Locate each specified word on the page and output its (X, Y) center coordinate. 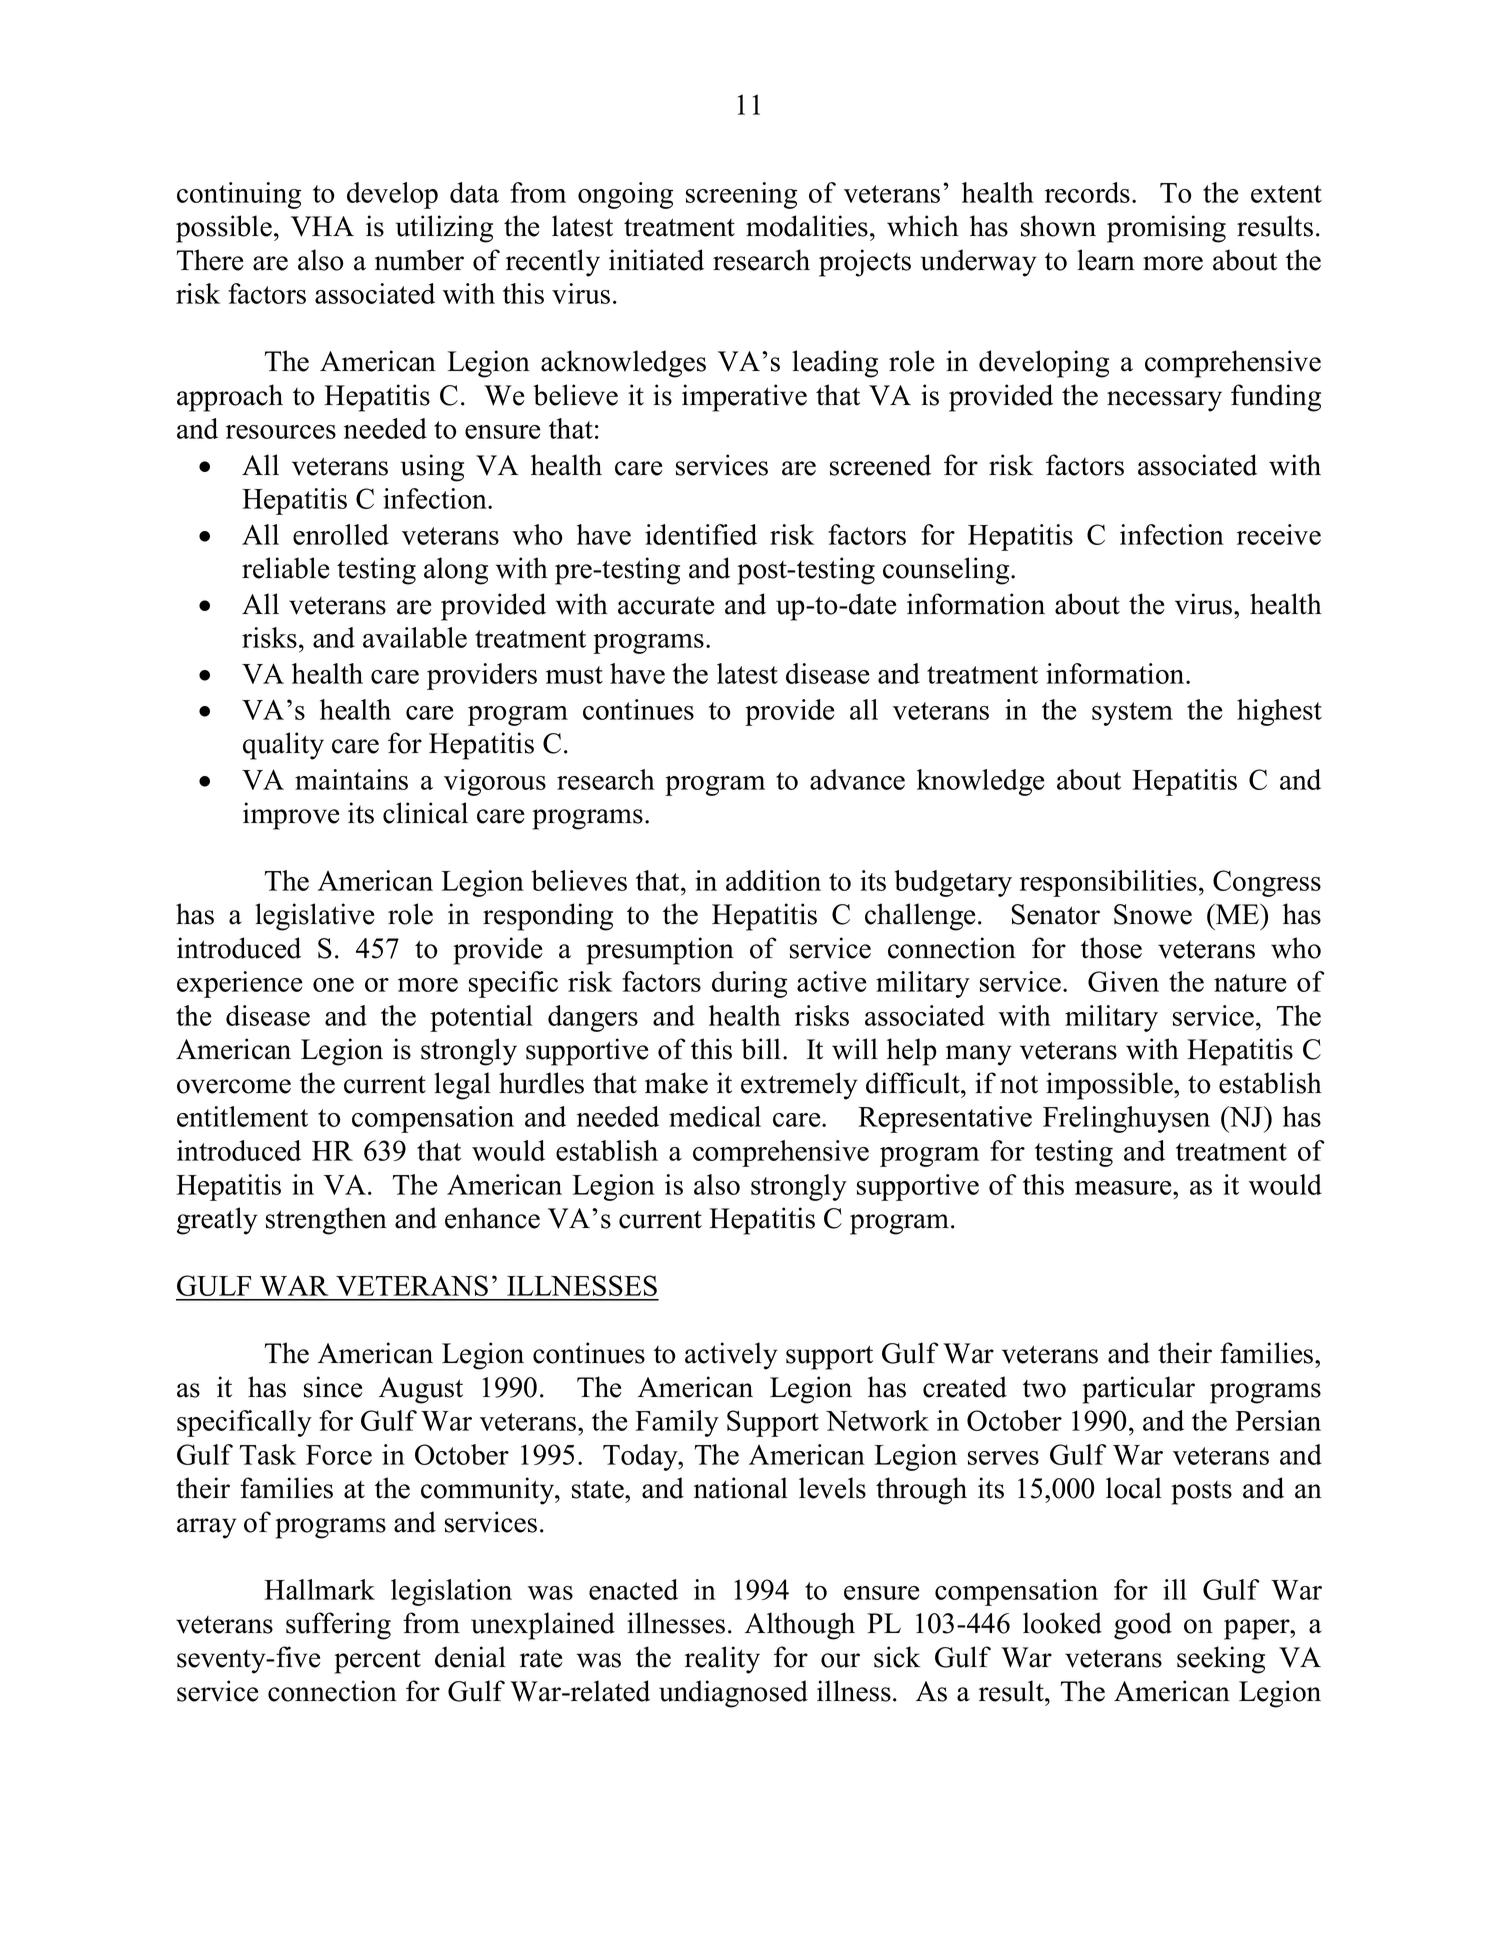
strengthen (326, 1221)
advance (857, 779)
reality (722, 1660)
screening (741, 195)
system (1132, 714)
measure (1124, 1188)
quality (283, 746)
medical (715, 1116)
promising (1166, 229)
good (1143, 1626)
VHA (322, 226)
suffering (338, 1626)
